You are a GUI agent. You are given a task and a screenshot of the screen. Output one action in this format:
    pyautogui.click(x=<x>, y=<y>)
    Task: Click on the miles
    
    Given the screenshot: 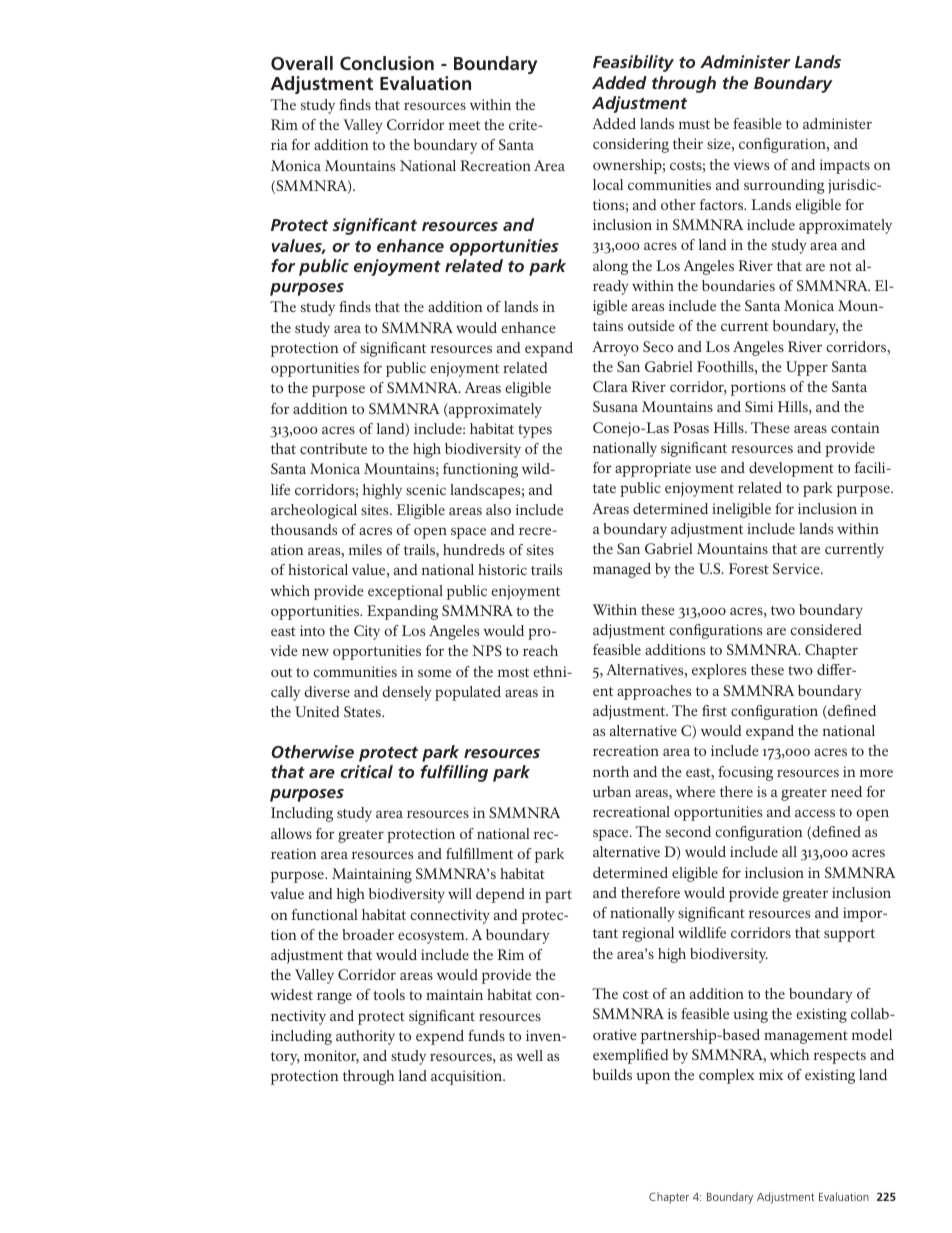 What is the action you would take?
    pyautogui.click(x=365, y=549)
